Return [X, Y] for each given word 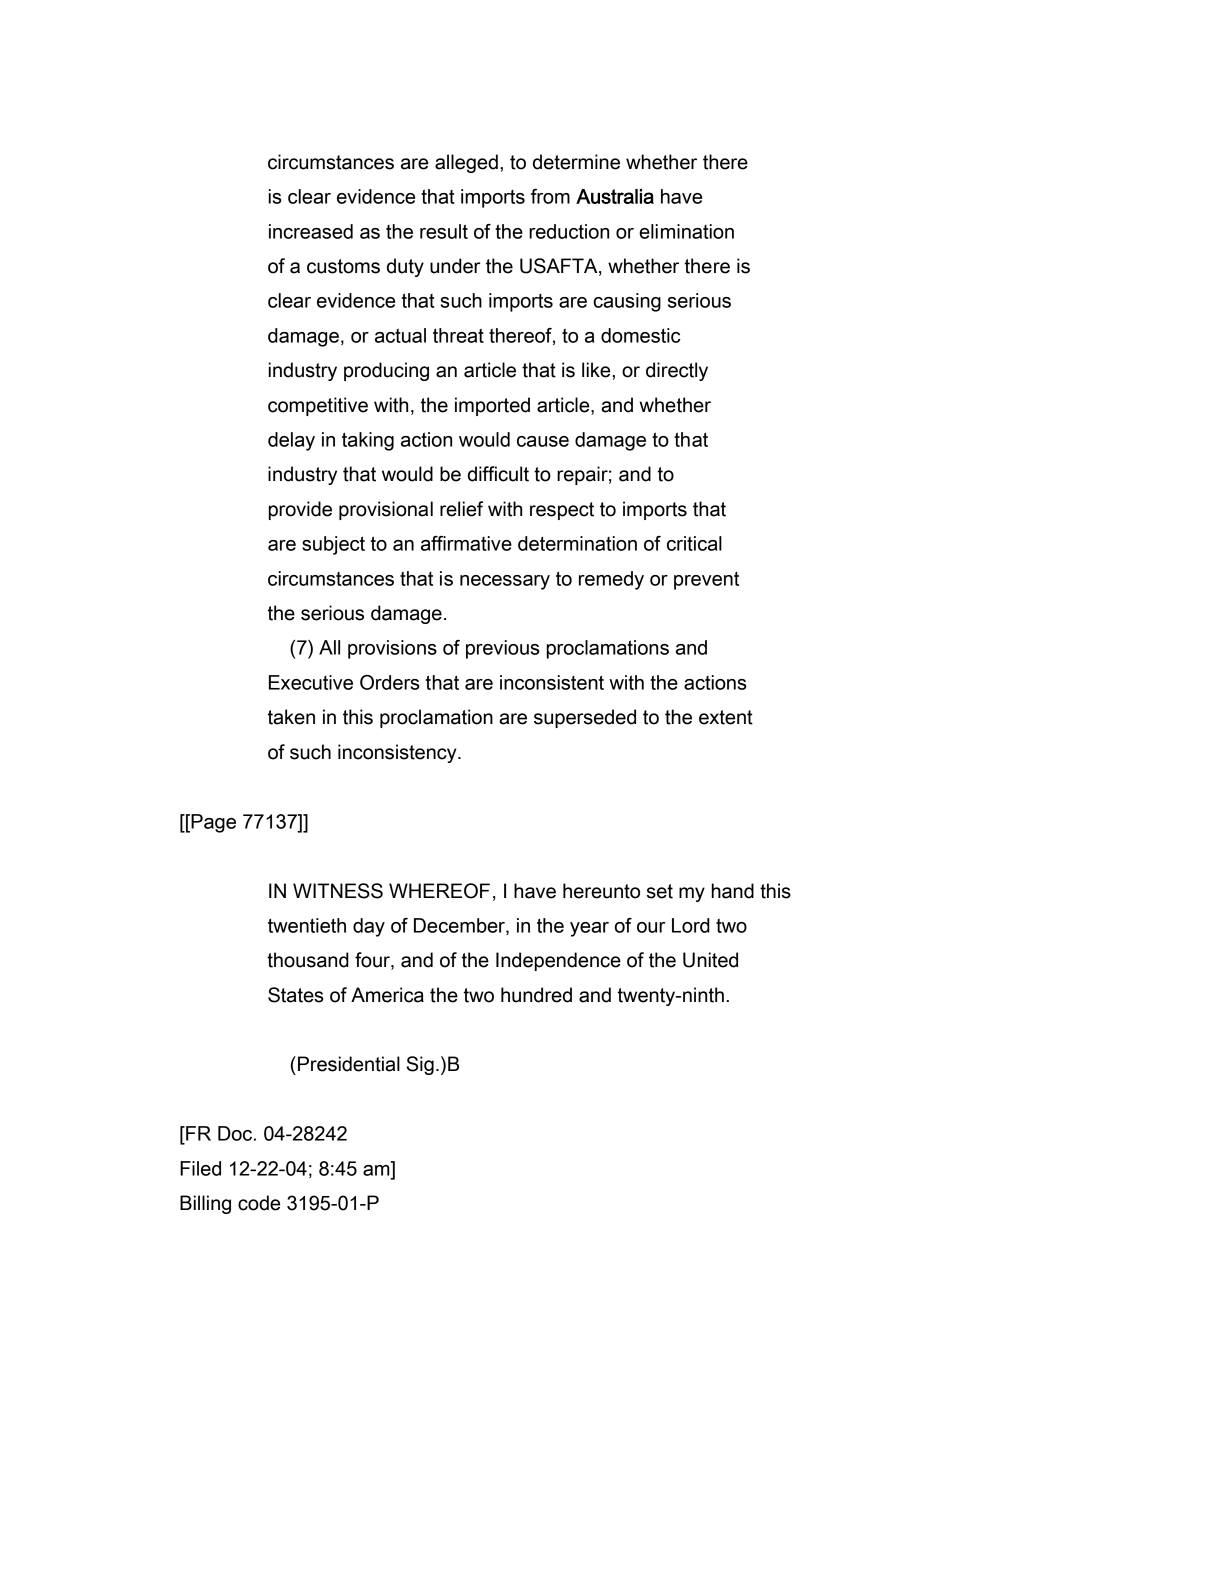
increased [311, 231]
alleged [466, 163]
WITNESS [338, 891]
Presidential [349, 1064]
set [660, 891]
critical [694, 543]
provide [300, 510]
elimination [686, 231]
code [259, 1203]
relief [461, 509]
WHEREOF [439, 891]
